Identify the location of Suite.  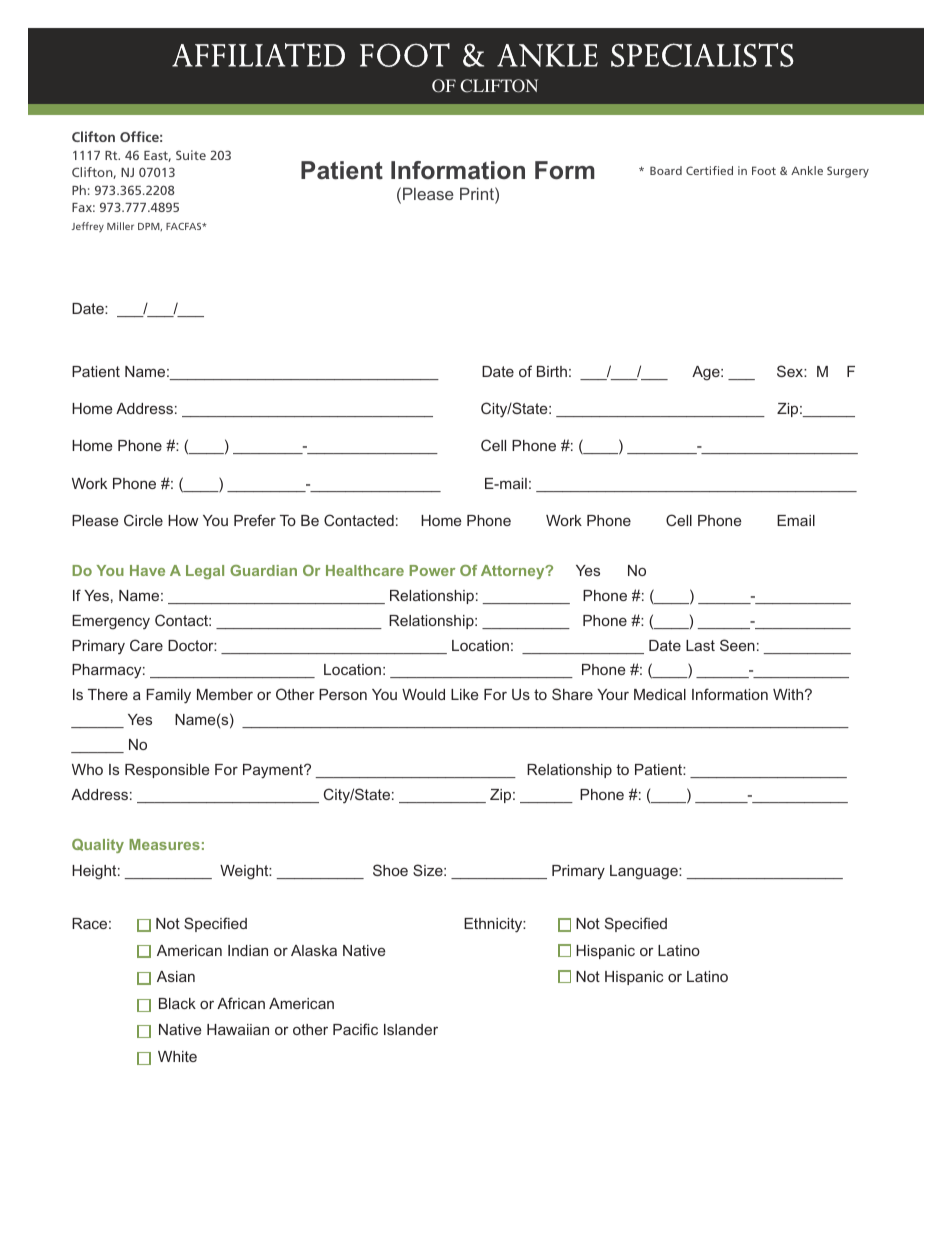
(191, 155).
